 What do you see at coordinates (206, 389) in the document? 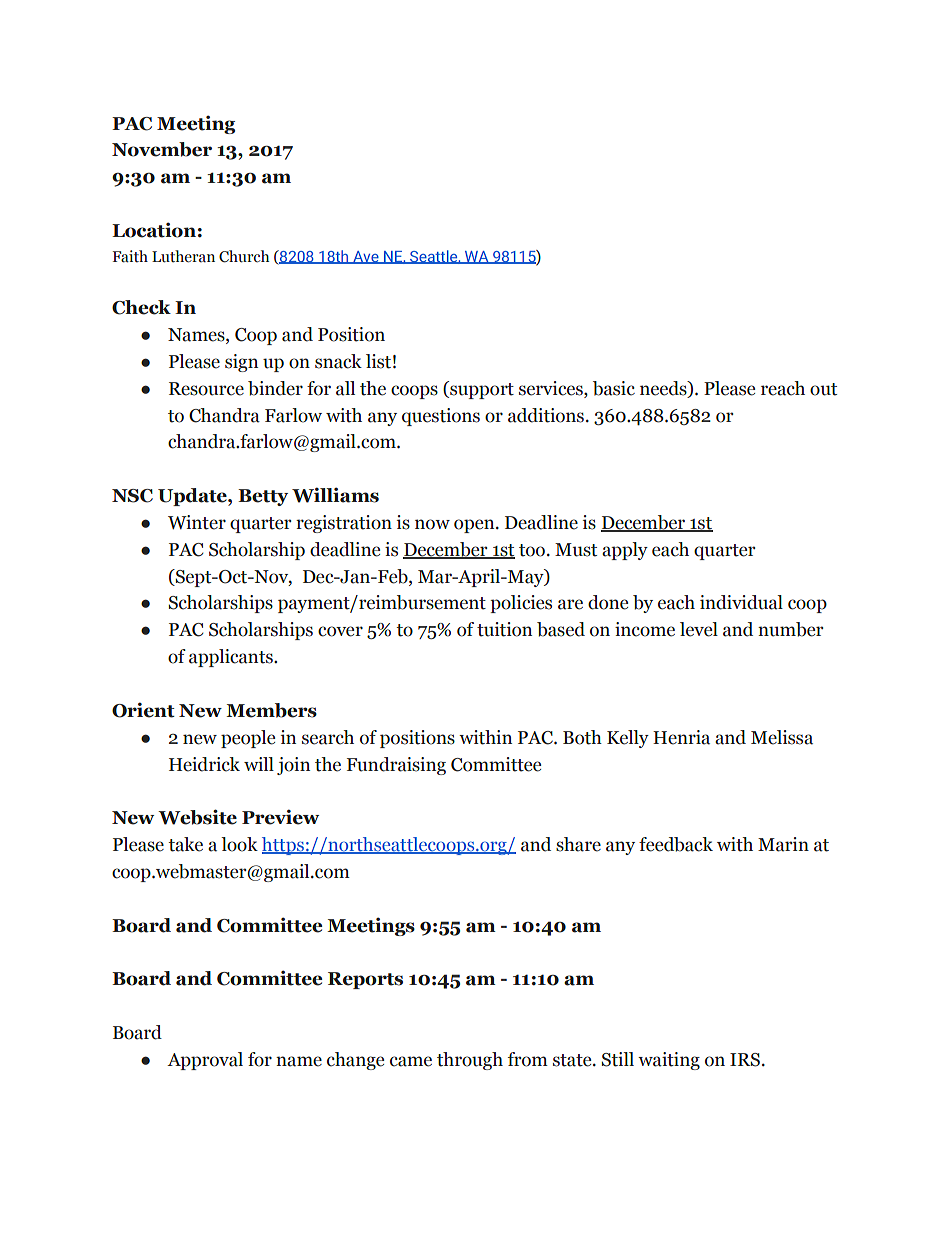
I see `Resource` at bounding box center [206, 389].
